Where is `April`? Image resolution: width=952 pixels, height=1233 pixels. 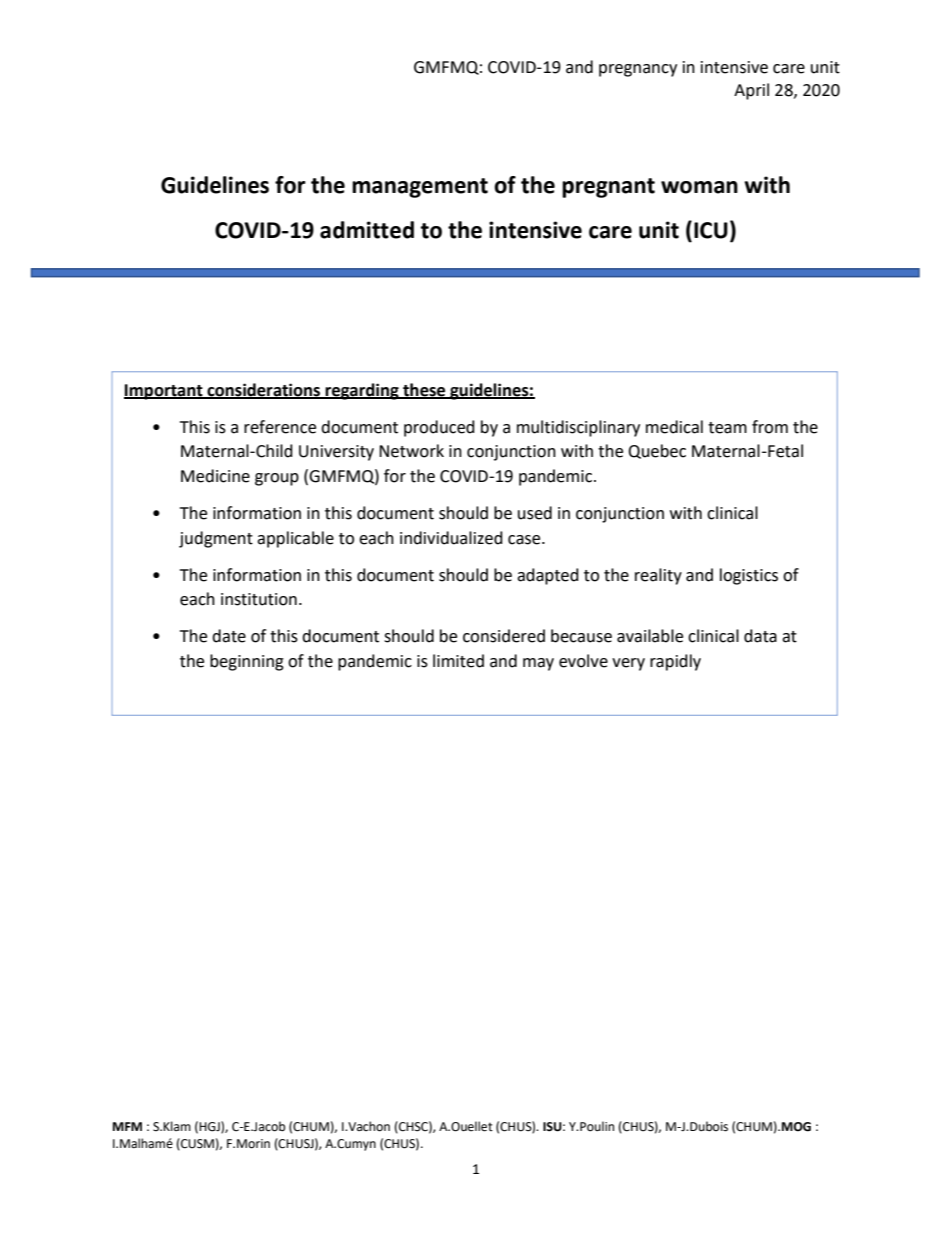
April is located at coordinates (751, 91).
